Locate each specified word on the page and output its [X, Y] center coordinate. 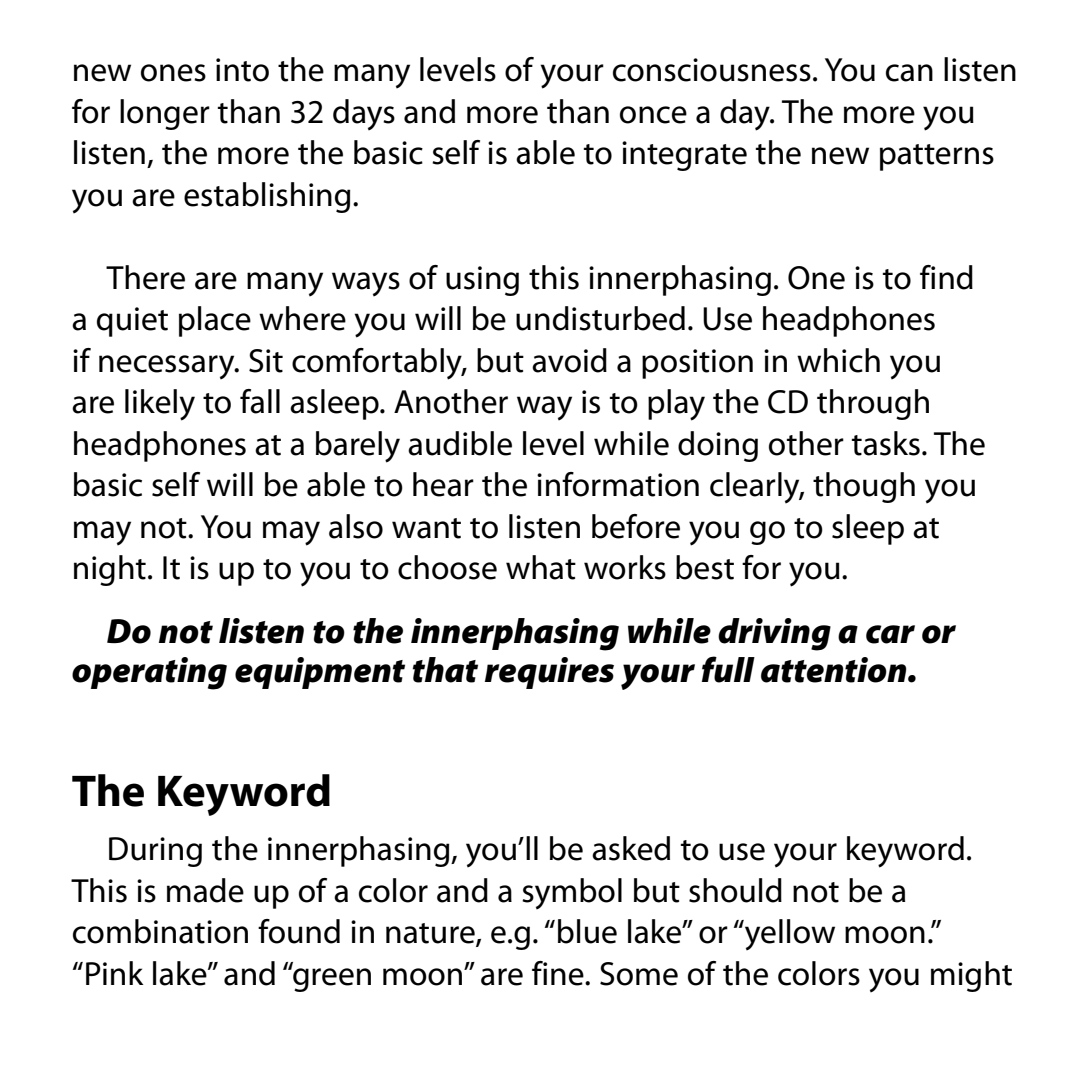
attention [835, 670]
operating [149, 673]
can [909, 73]
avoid [569, 360]
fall [260, 401]
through [873, 404]
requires [549, 673]
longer [165, 114]
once [653, 115]
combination [160, 931]
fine [559, 973]
